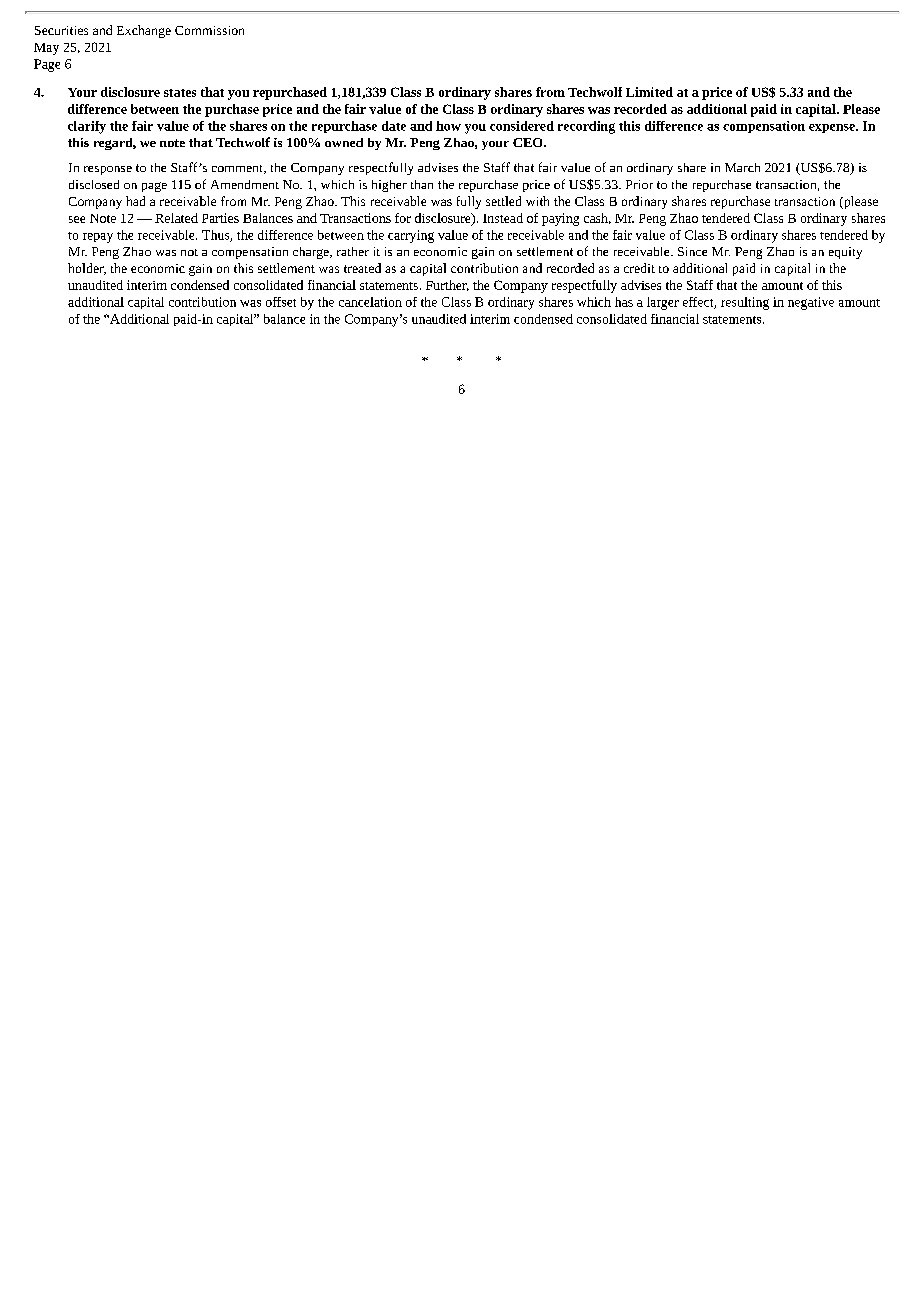 The image size is (924, 1308). I want to click on offset, so click(281, 302).
